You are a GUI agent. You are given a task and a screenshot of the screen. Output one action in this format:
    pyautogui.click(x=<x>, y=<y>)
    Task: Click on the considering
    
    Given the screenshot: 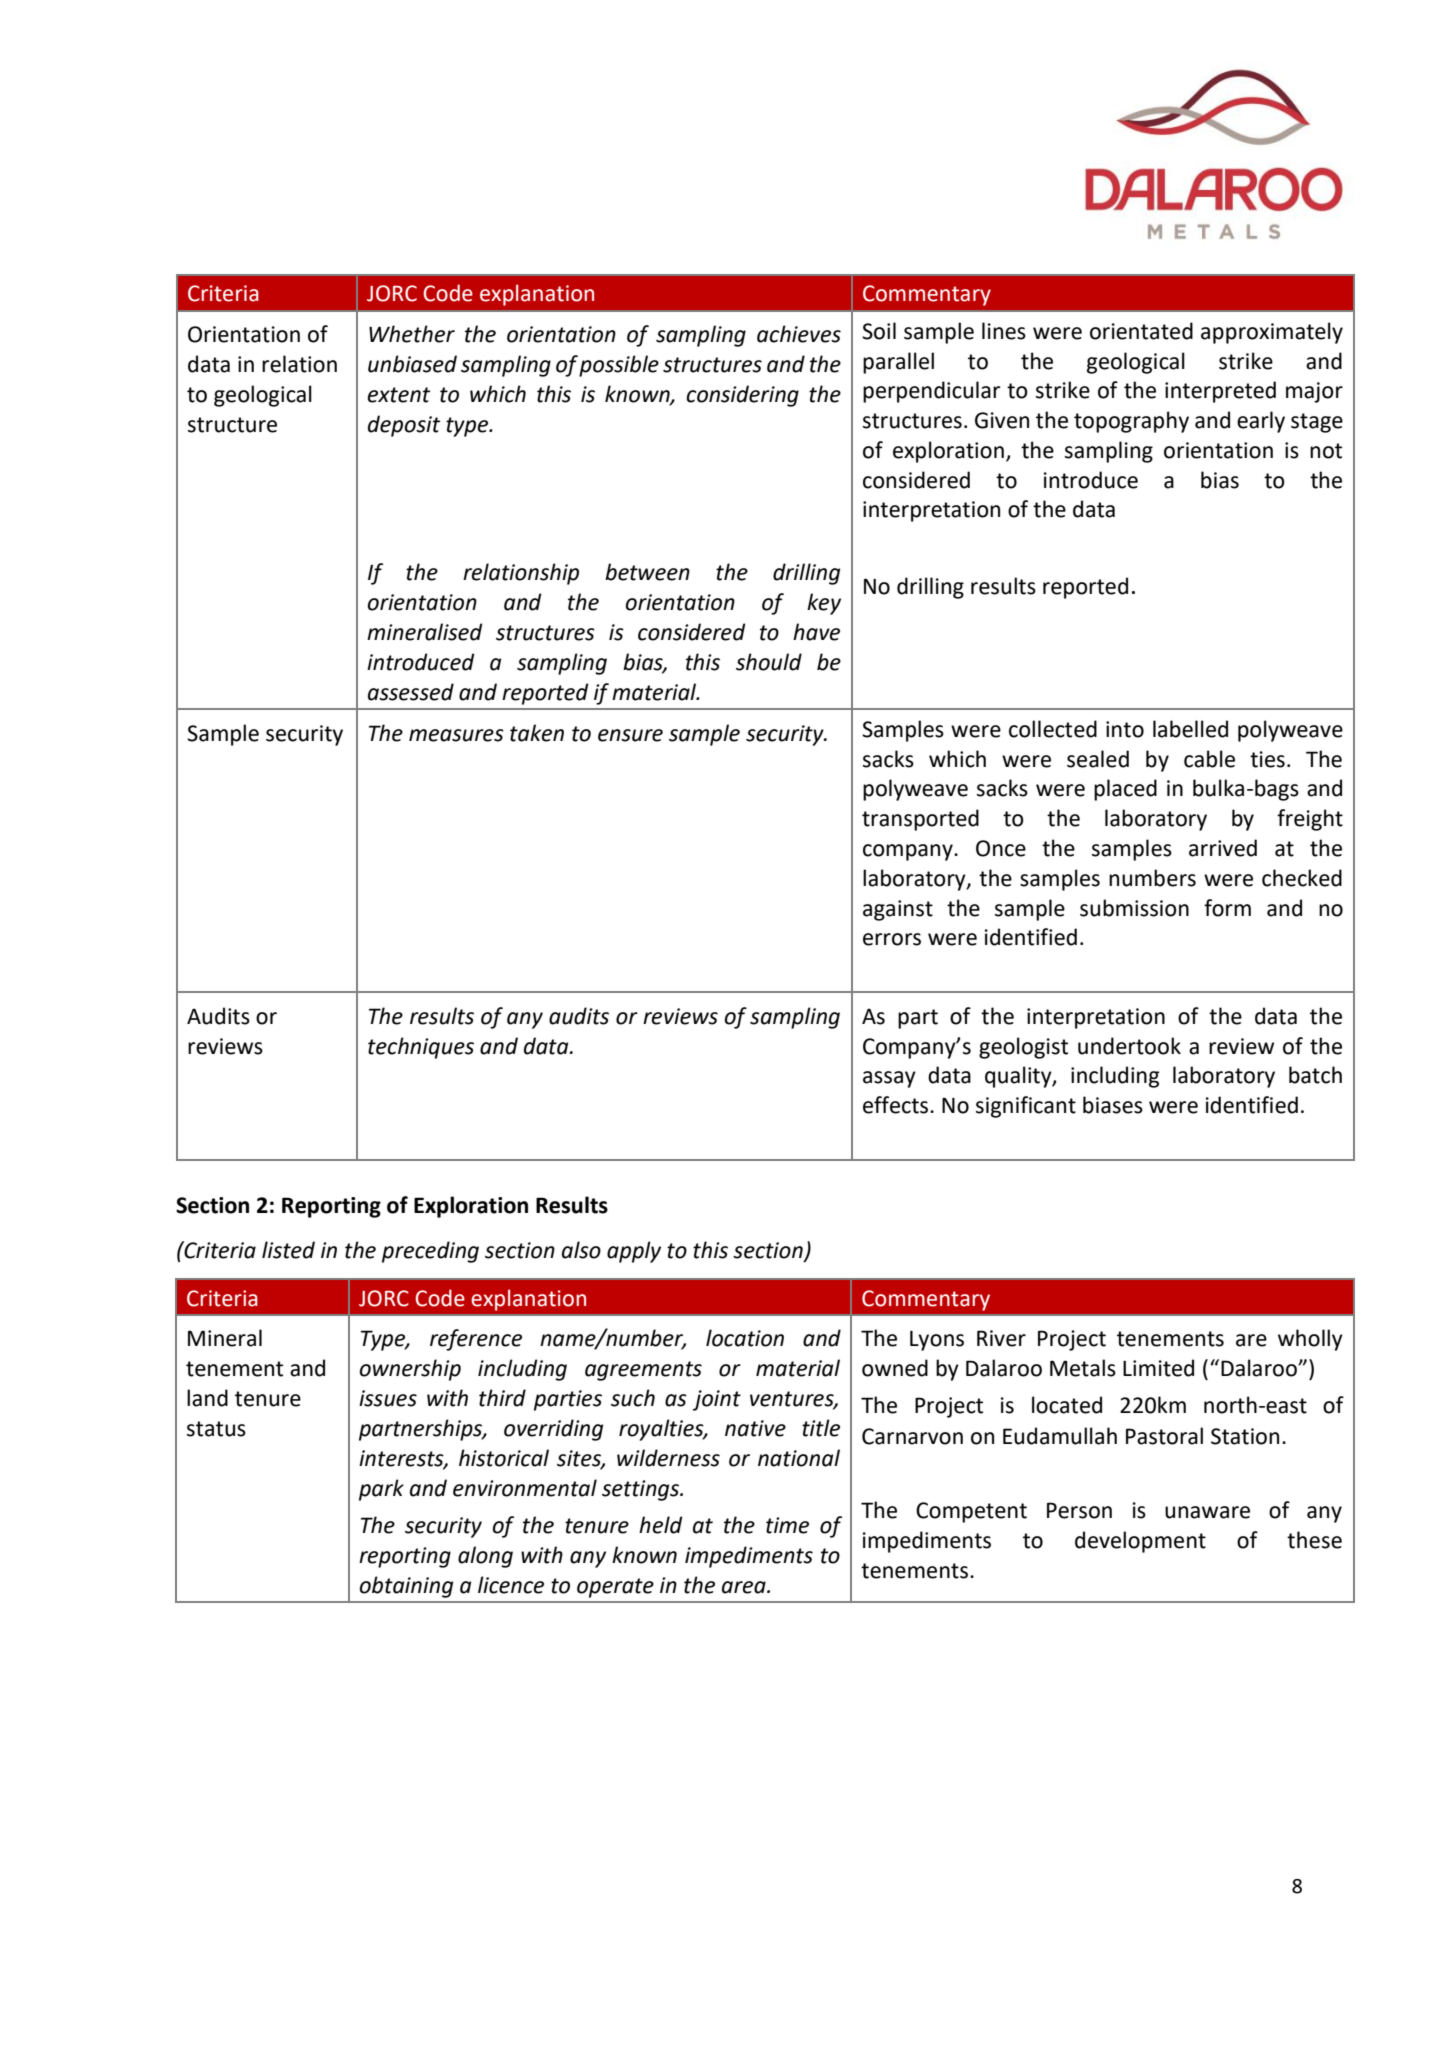 What is the action you would take?
    pyautogui.click(x=742, y=396)
